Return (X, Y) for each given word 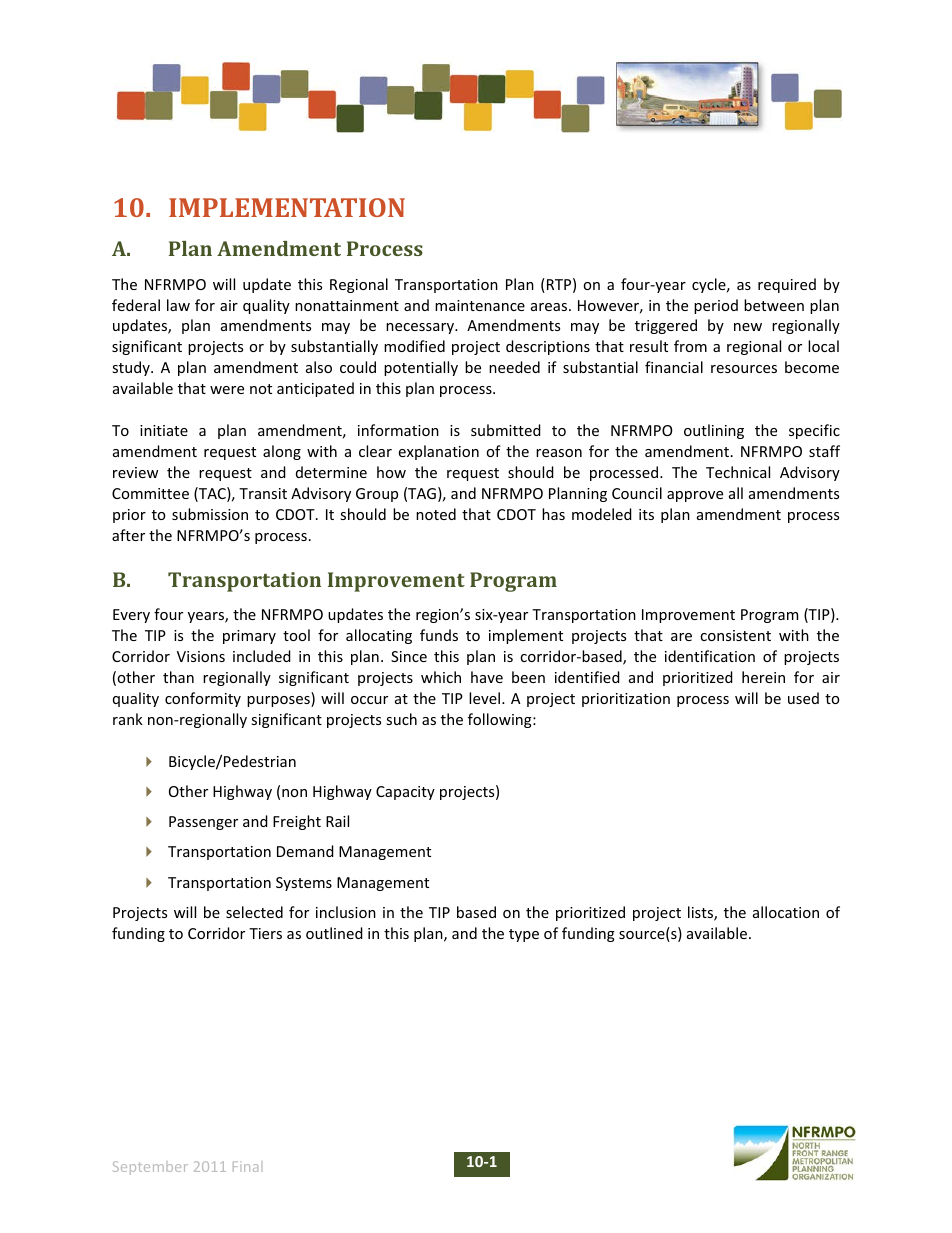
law (178, 305)
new (748, 327)
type (524, 935)
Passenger (203, 823)
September (150, 1168)
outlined (334, 933)
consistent (735, 635)
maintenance (480, 305)
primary (249, 637)
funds (439, 635)
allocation (786, 912)
